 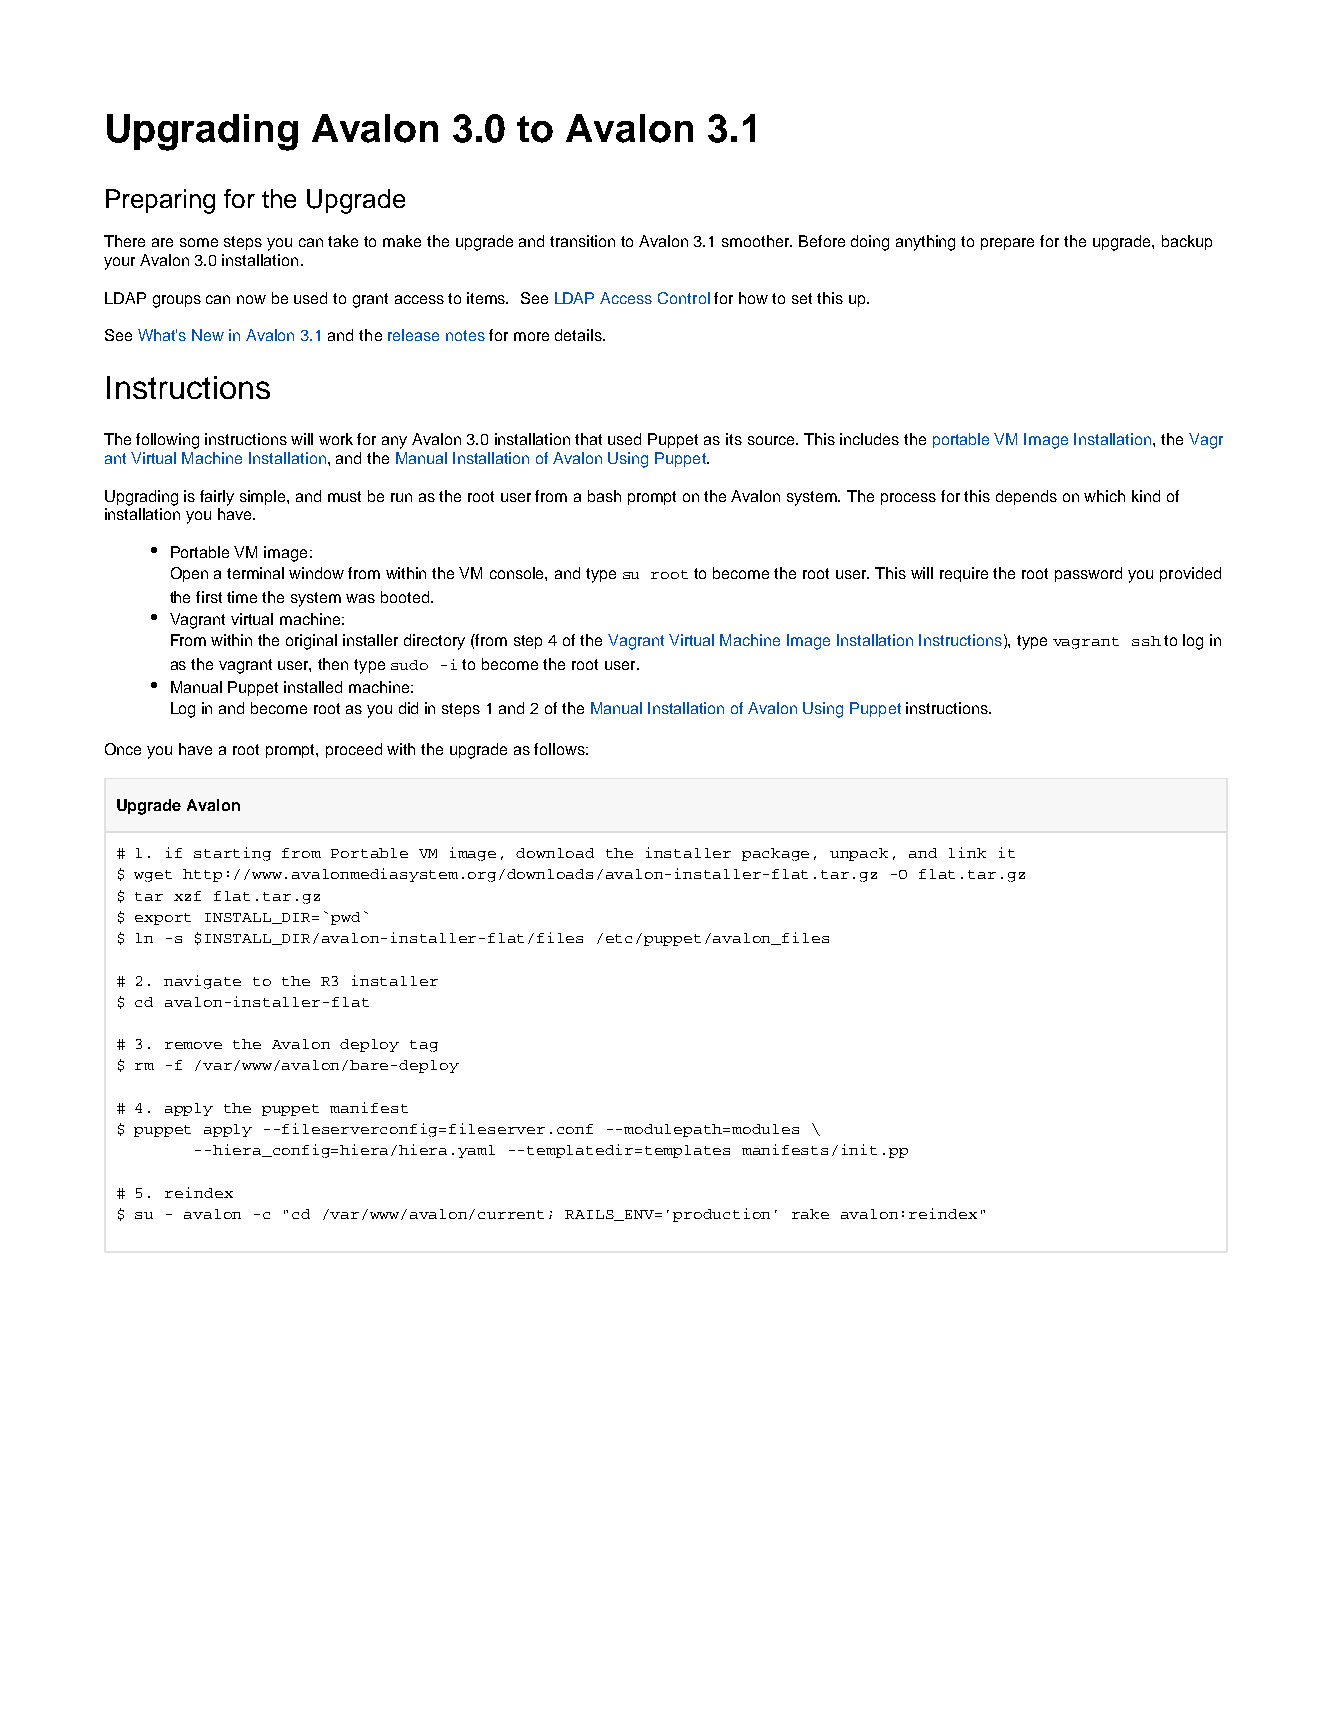 What do you see at coordinates (333, 664) in the image?
I see `then` at bounding box center [333, 664].
